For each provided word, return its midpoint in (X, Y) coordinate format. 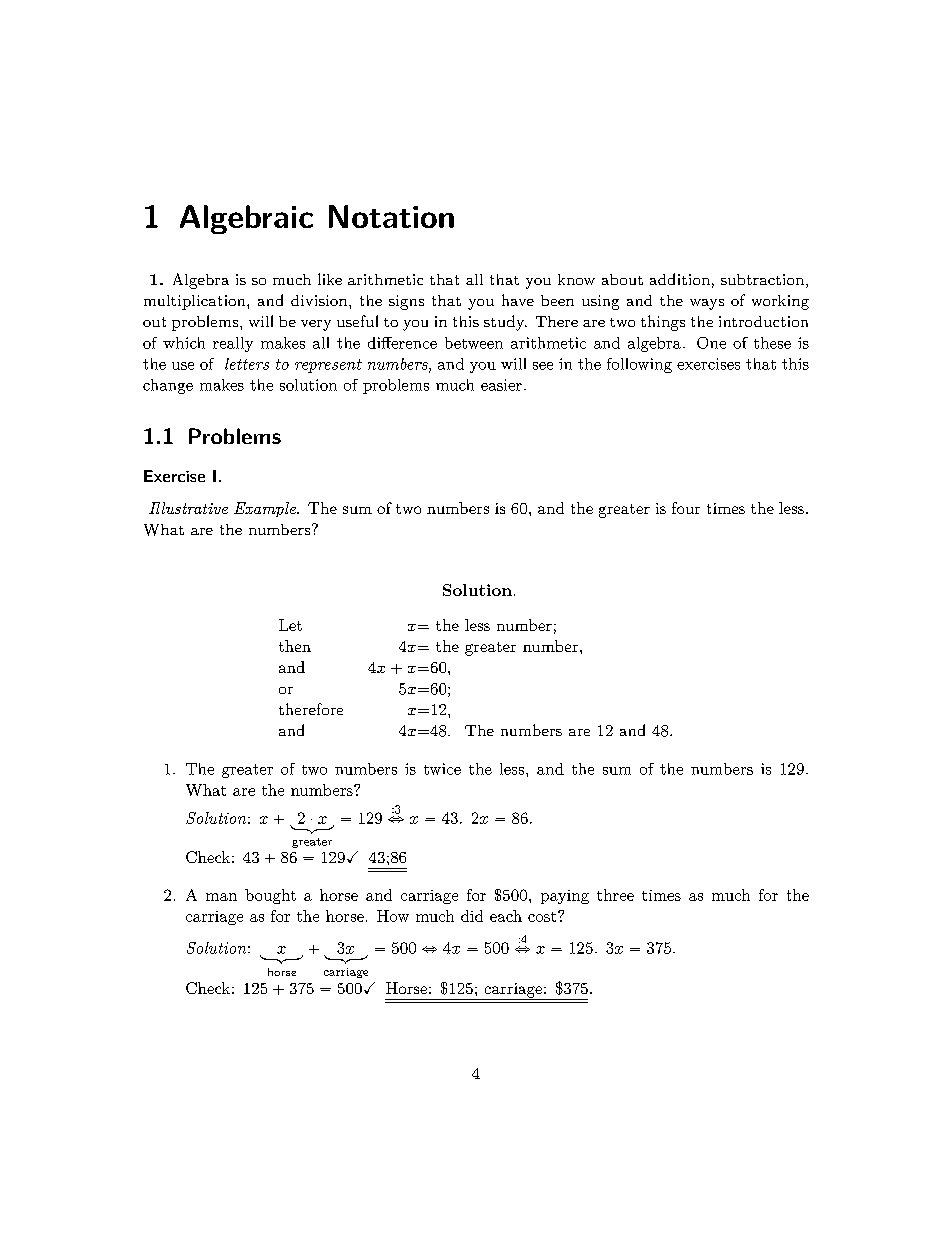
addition (680, 279)
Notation (391, 216)
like (330, 279)
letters (247, 364)
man (221, 897)
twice (442, 769)
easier (501, 385)
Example (266, 509)
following (639, 365)
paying (565, 897)
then (295, 646)
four (686, 508)
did (472, 916)
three (615, 895)
